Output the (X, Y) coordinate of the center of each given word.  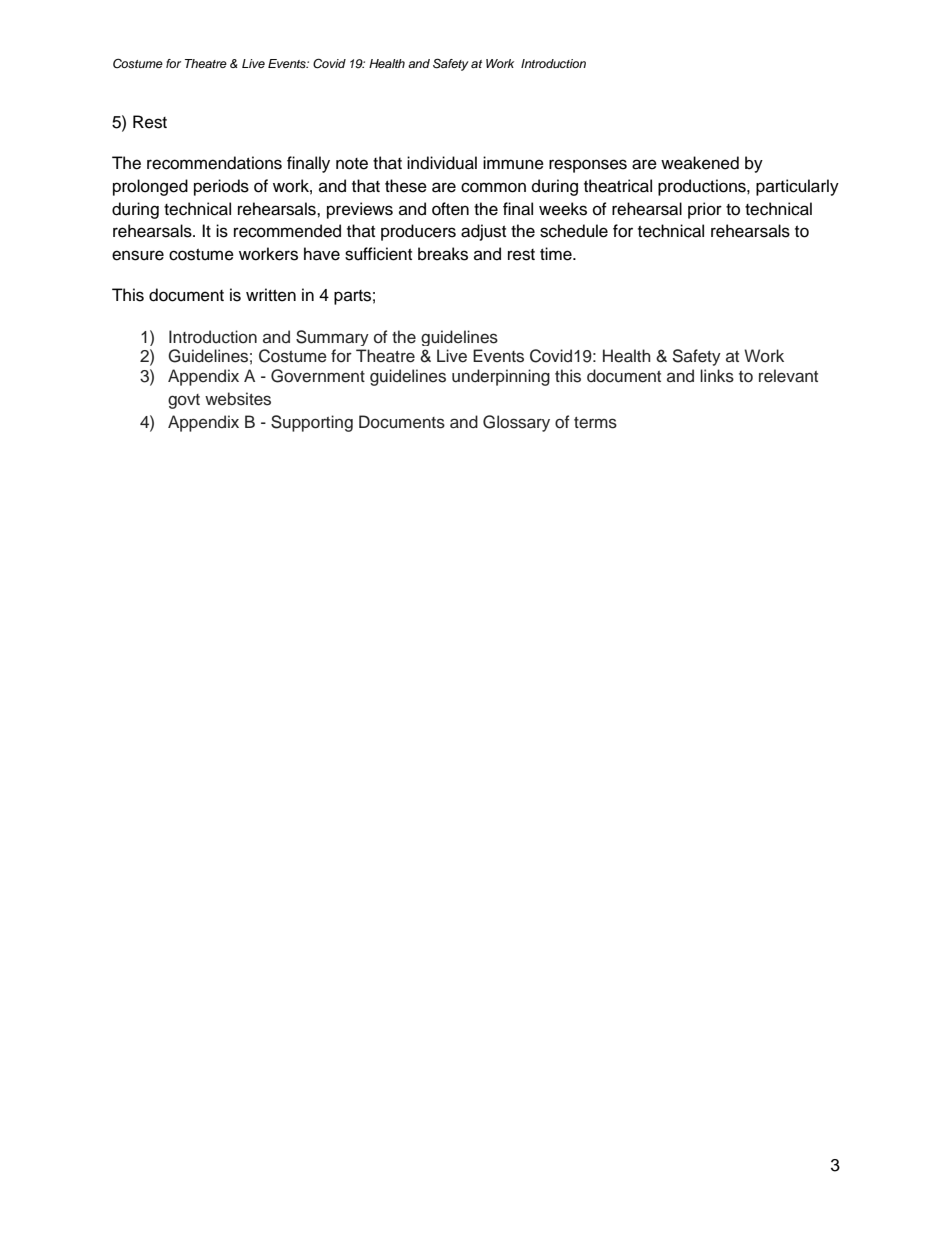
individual (442, 163)
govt (184, 401)
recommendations (214, 163)
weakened (700, 163)
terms (595, 423)
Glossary (516, 423)
